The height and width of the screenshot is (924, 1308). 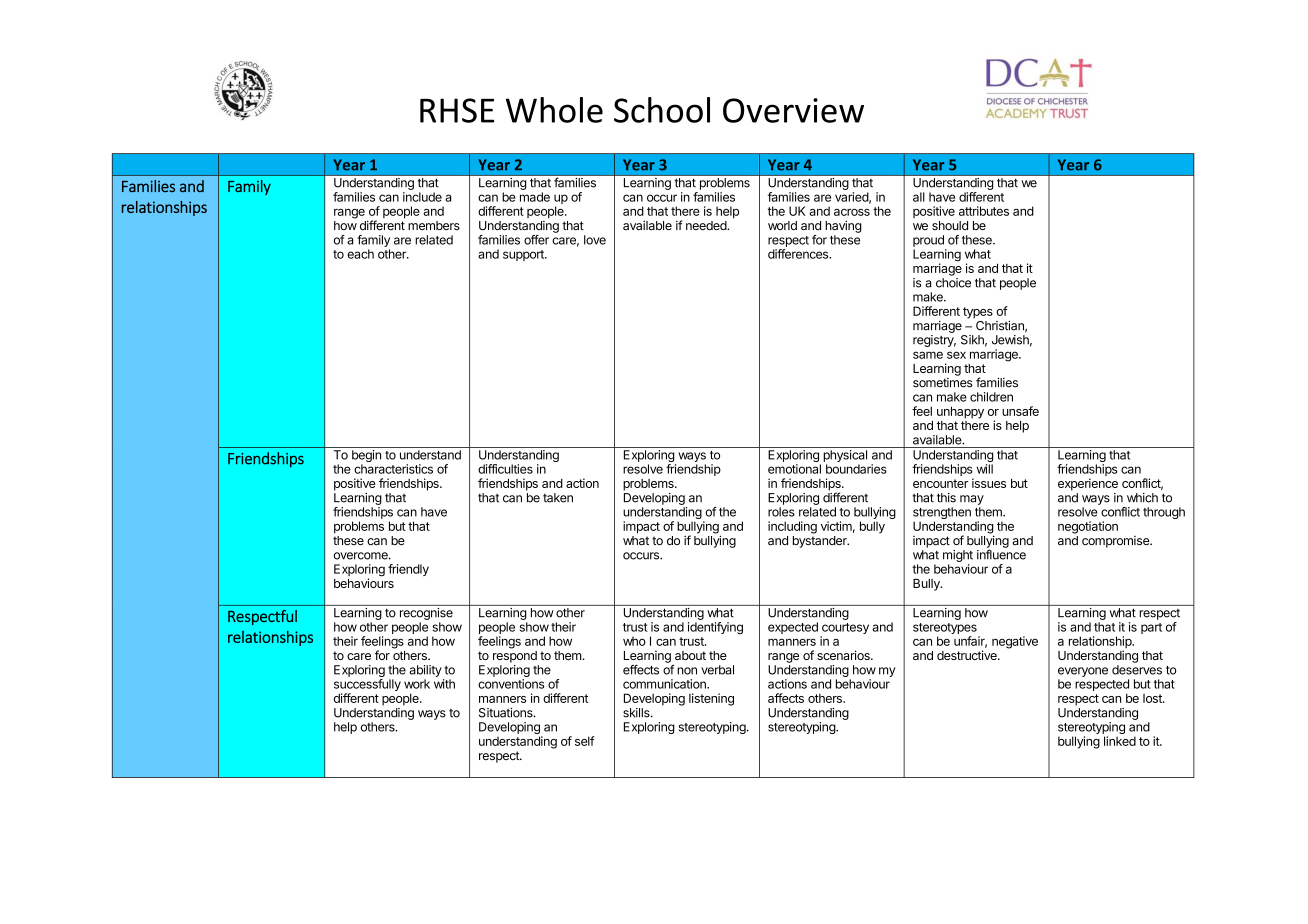 What do you see at coordinates (953, 283) in the screenshot?
I see `choice` at bounding box center [953, 283].
